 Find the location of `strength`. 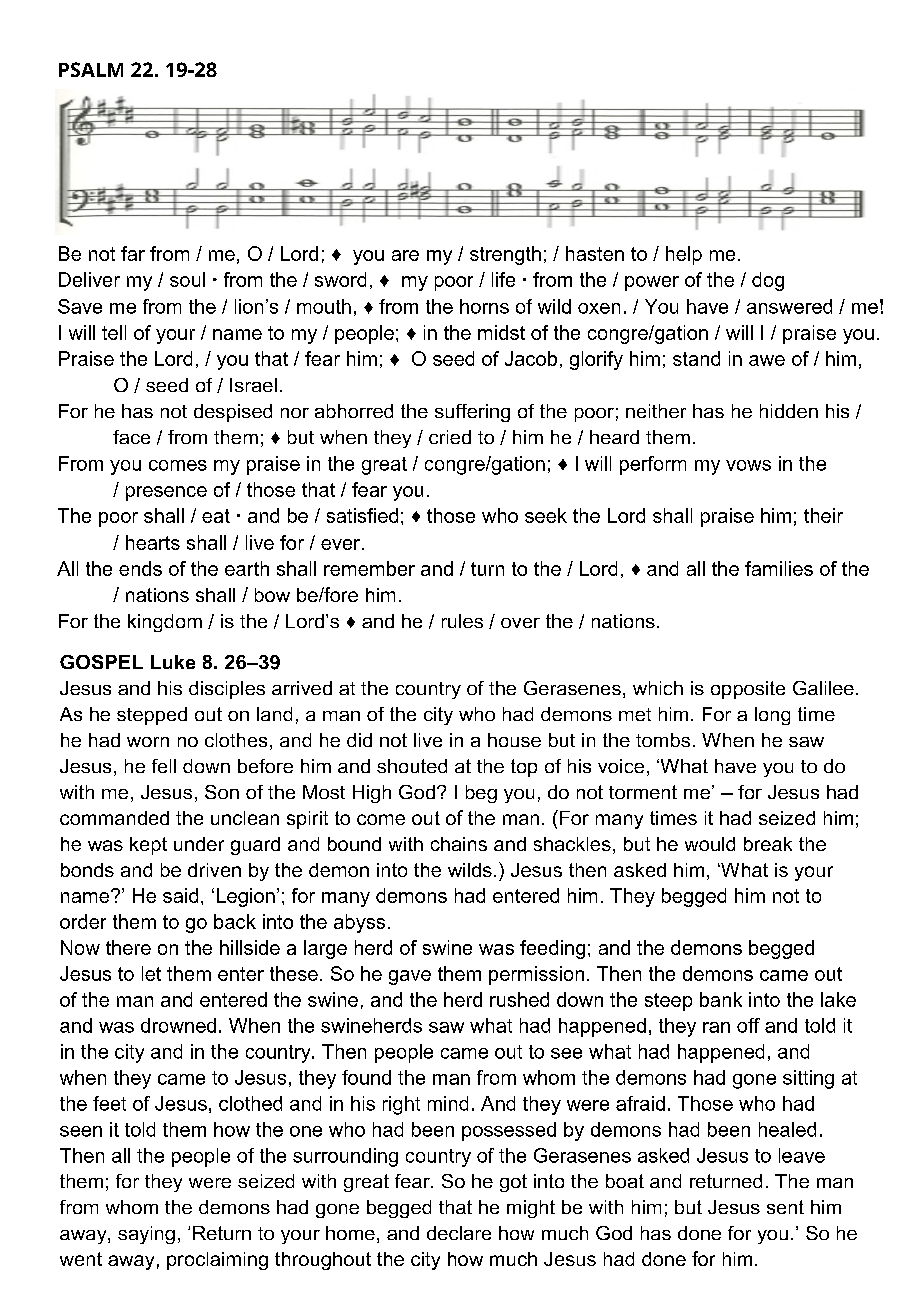

strength is located at coordinates (505, 255).
